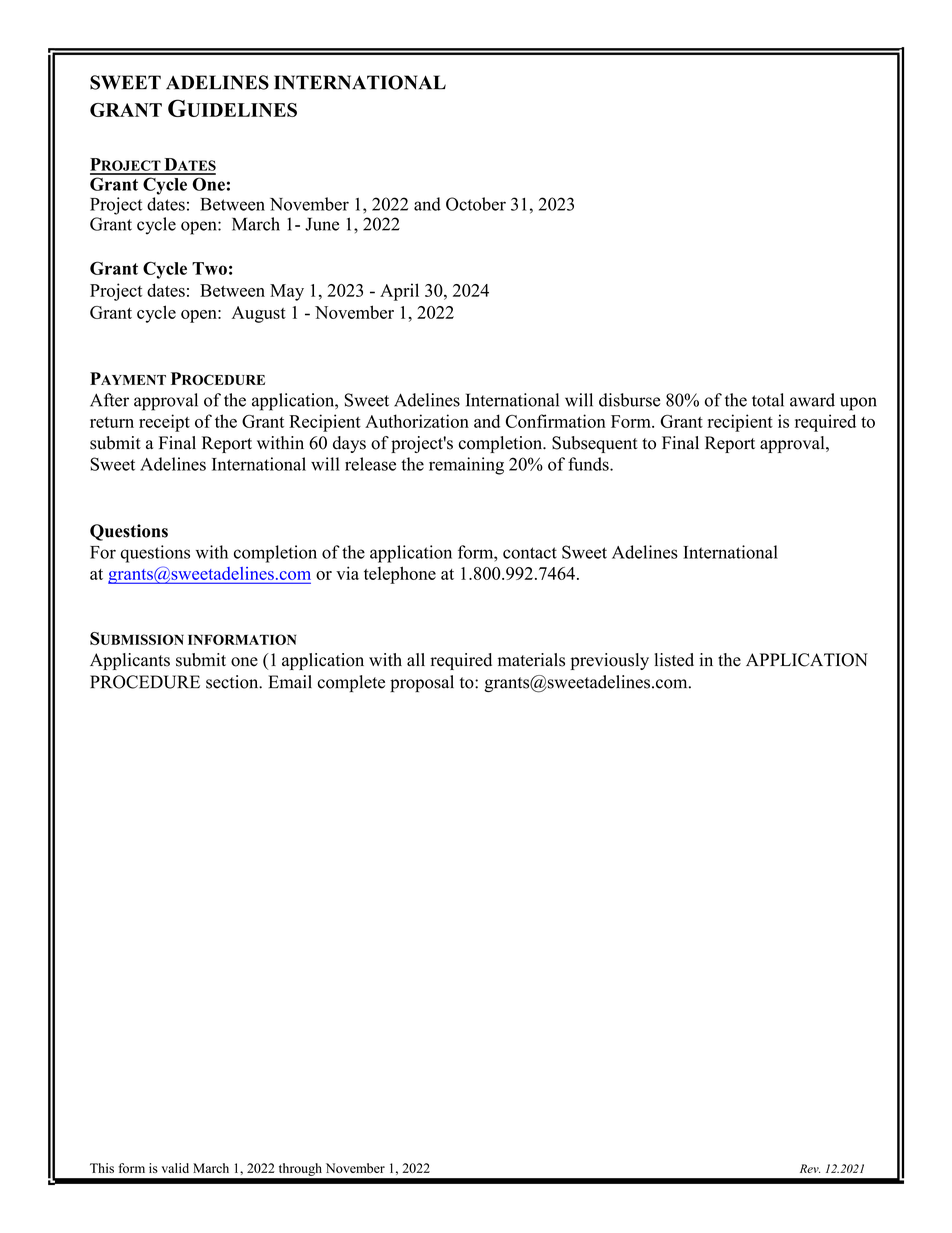 This document has width=952, height=1233. I want to click on October, so click(476, 204).
